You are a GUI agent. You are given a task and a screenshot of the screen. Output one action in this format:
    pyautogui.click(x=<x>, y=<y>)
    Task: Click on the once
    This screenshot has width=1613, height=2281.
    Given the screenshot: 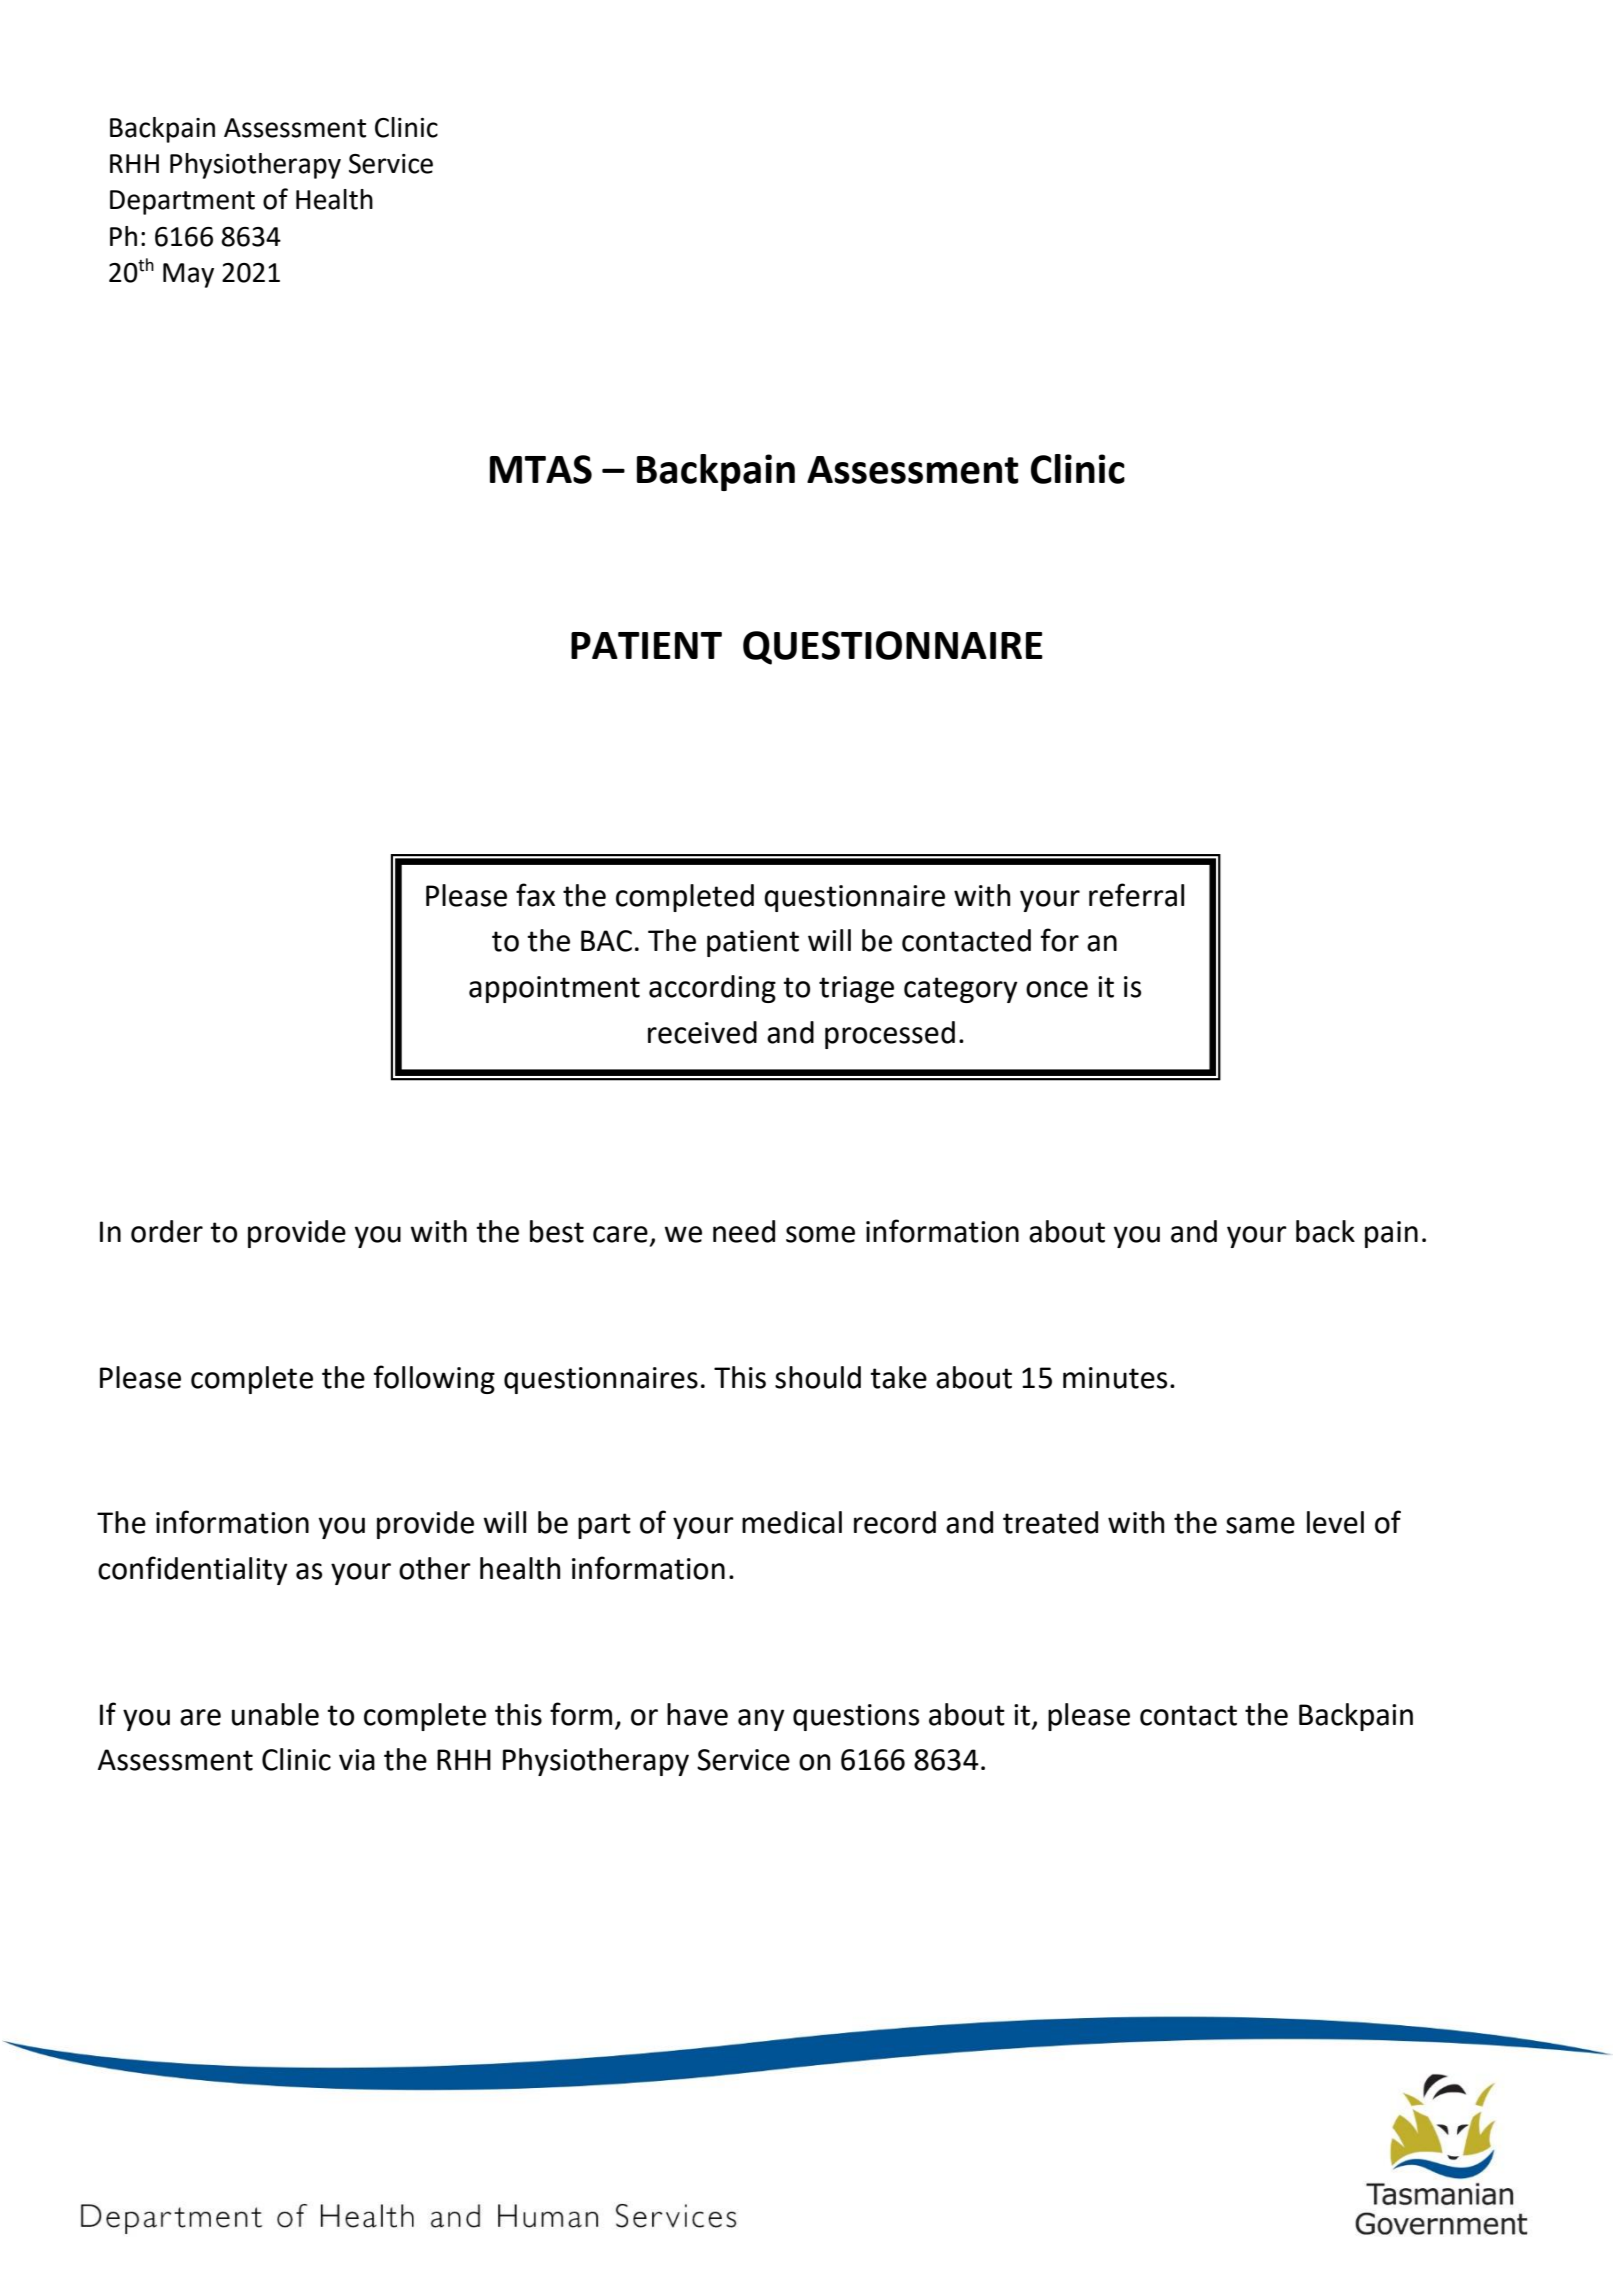 What is the action you would take?
    pyautogui.click(x=1057, y=989)
